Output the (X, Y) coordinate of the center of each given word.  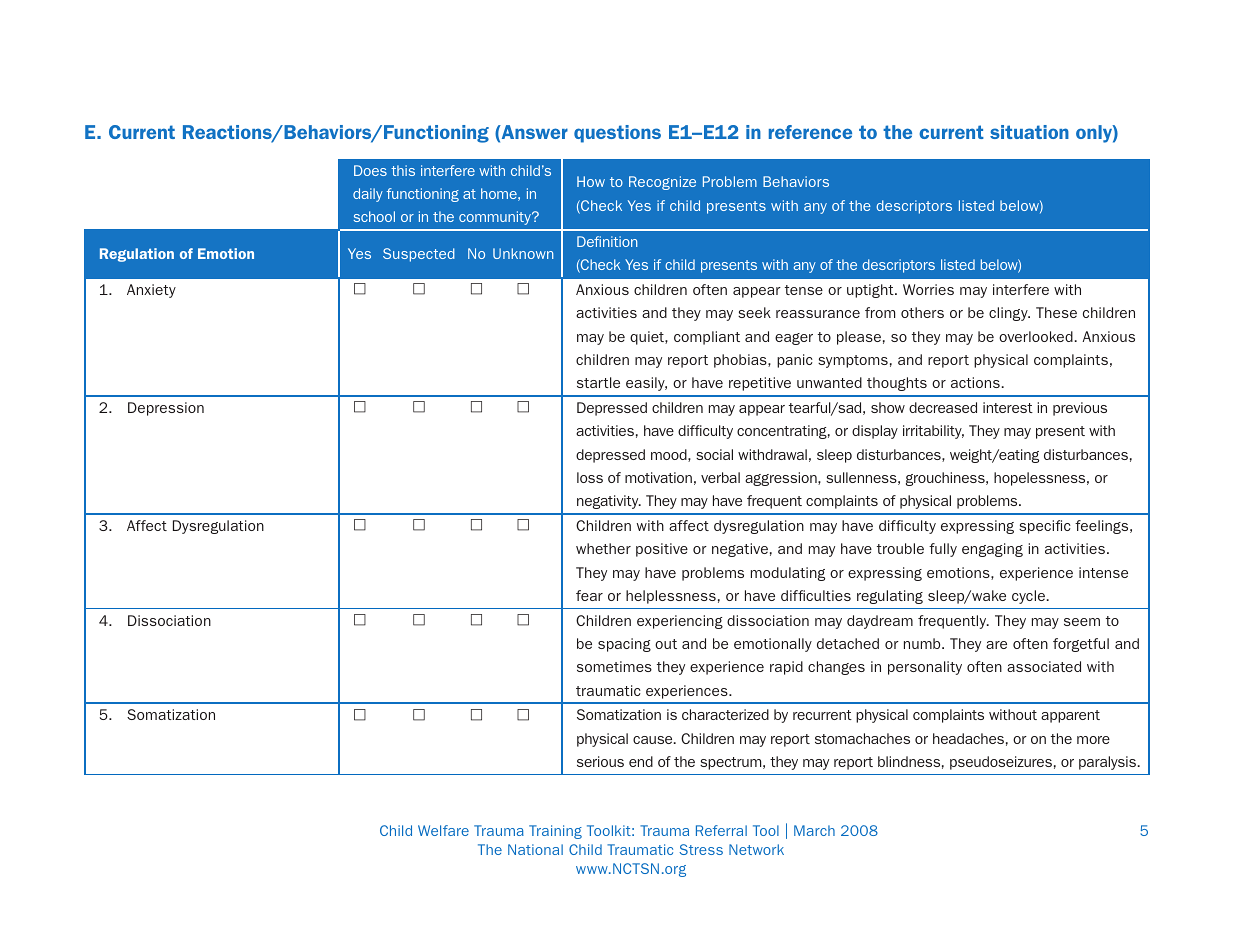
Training (555, 832)
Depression (166, 409)
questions (617, 134)
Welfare (443, 830)
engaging (992, 550)
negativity (609, 502)
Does (370, 170)
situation (1029, 132)
